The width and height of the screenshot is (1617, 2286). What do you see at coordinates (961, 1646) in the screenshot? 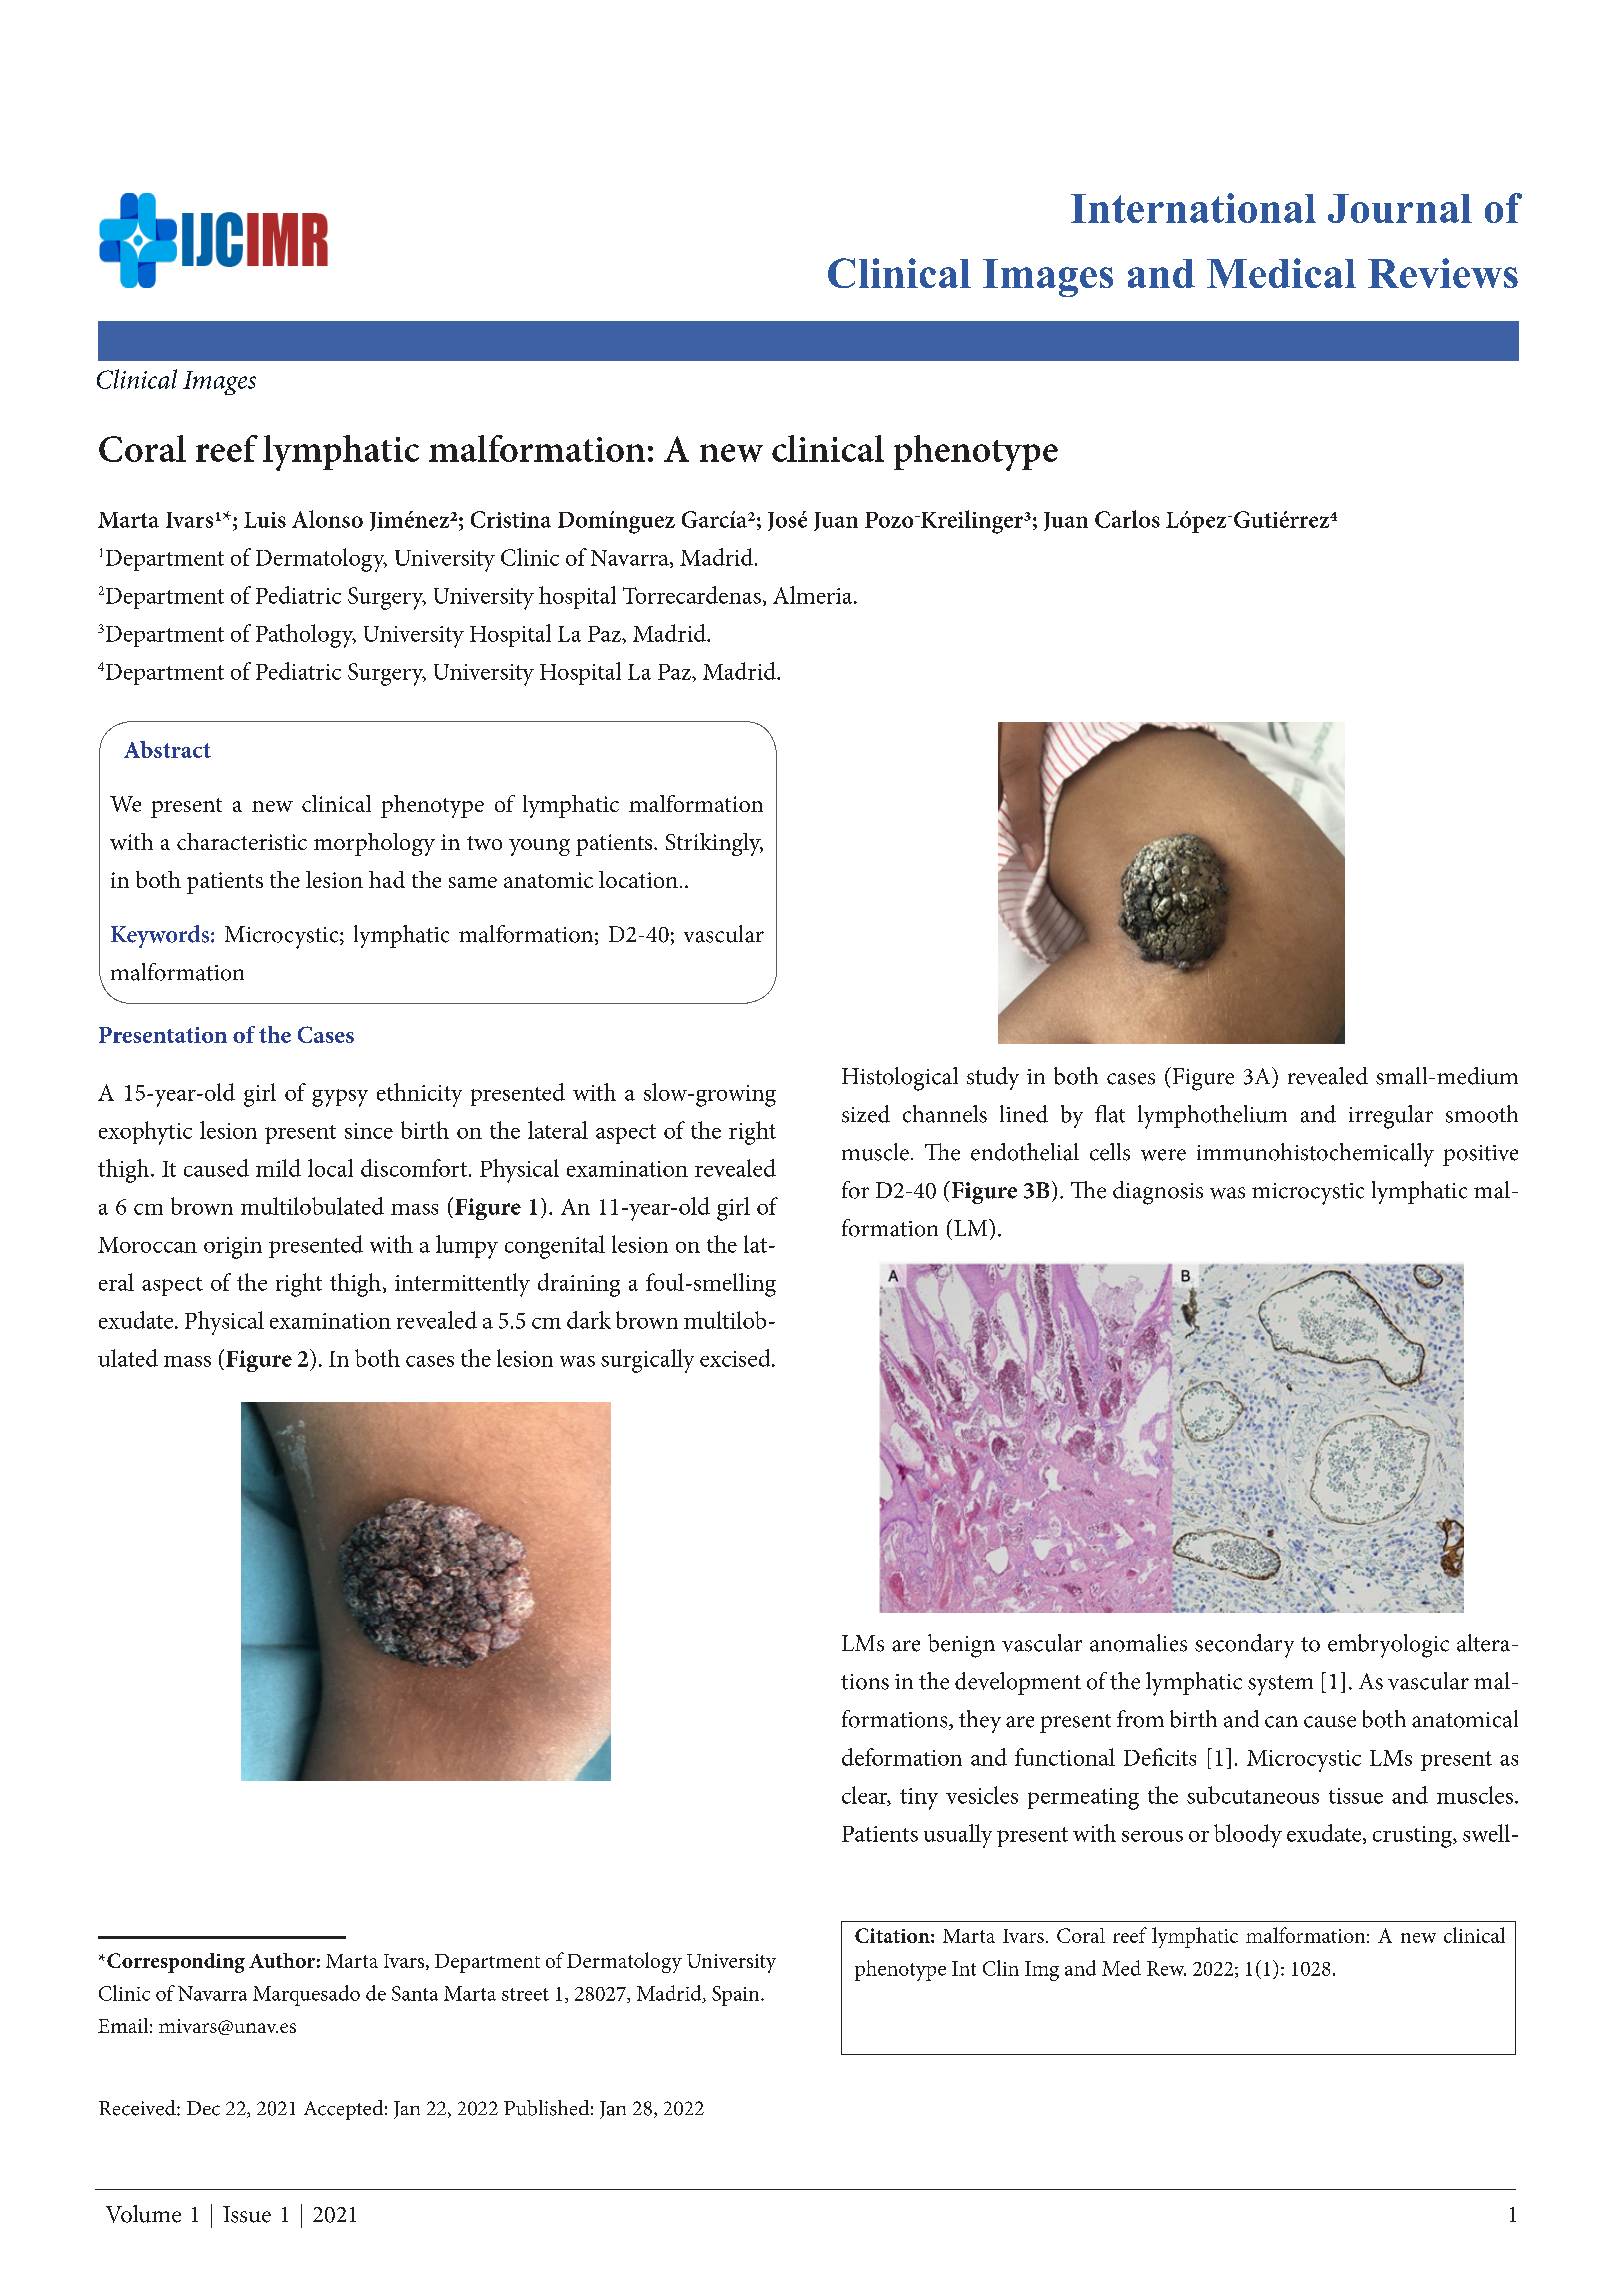
I see `benign` at bounding box center [961, 1646].
